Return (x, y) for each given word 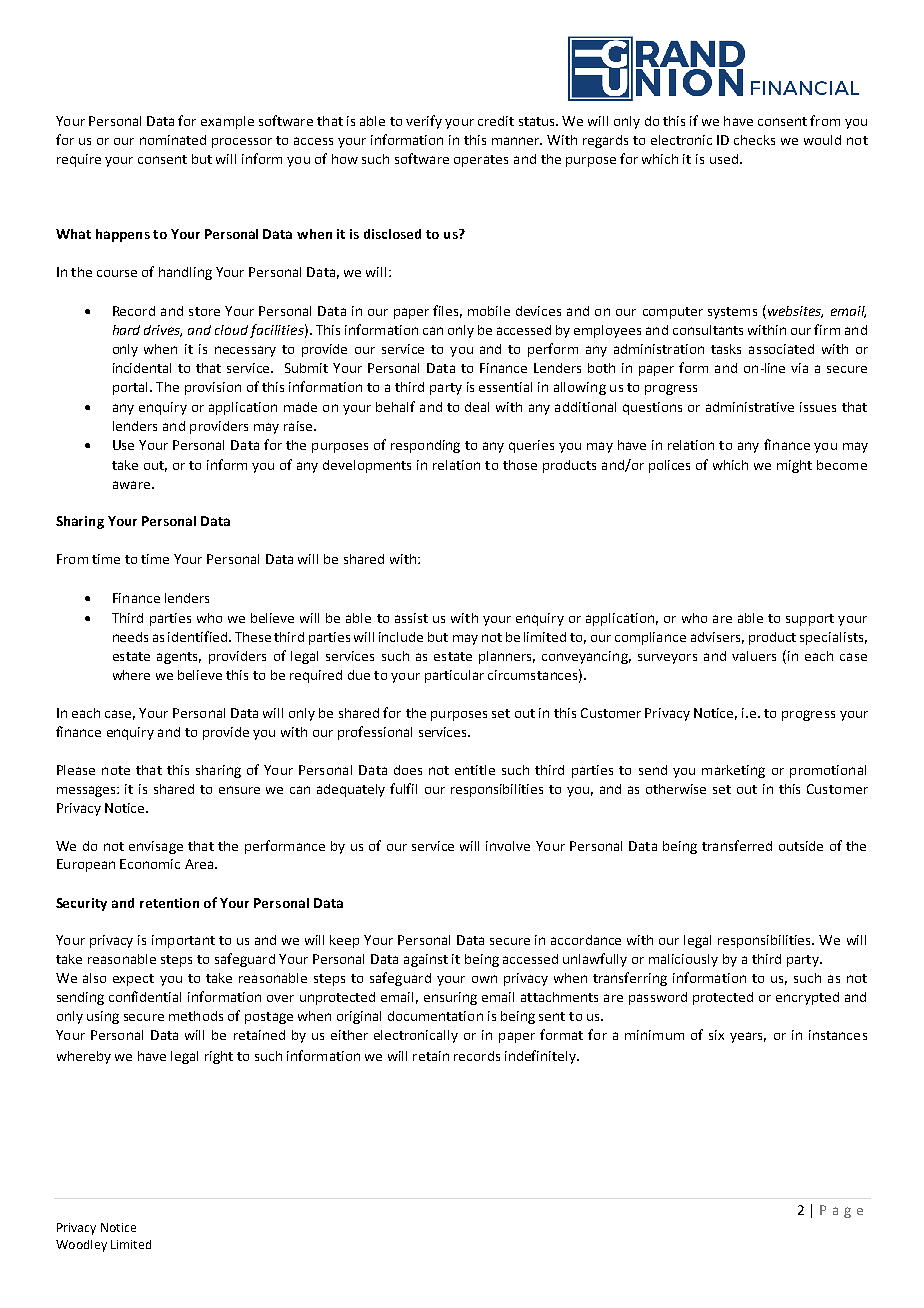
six (716, 1035)
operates (481, 161)
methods (196, 1016)
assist (411, 618)
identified (199, 636)
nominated (173, 140)
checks (754, 140)
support (810, 620)
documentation (435, 1016)
